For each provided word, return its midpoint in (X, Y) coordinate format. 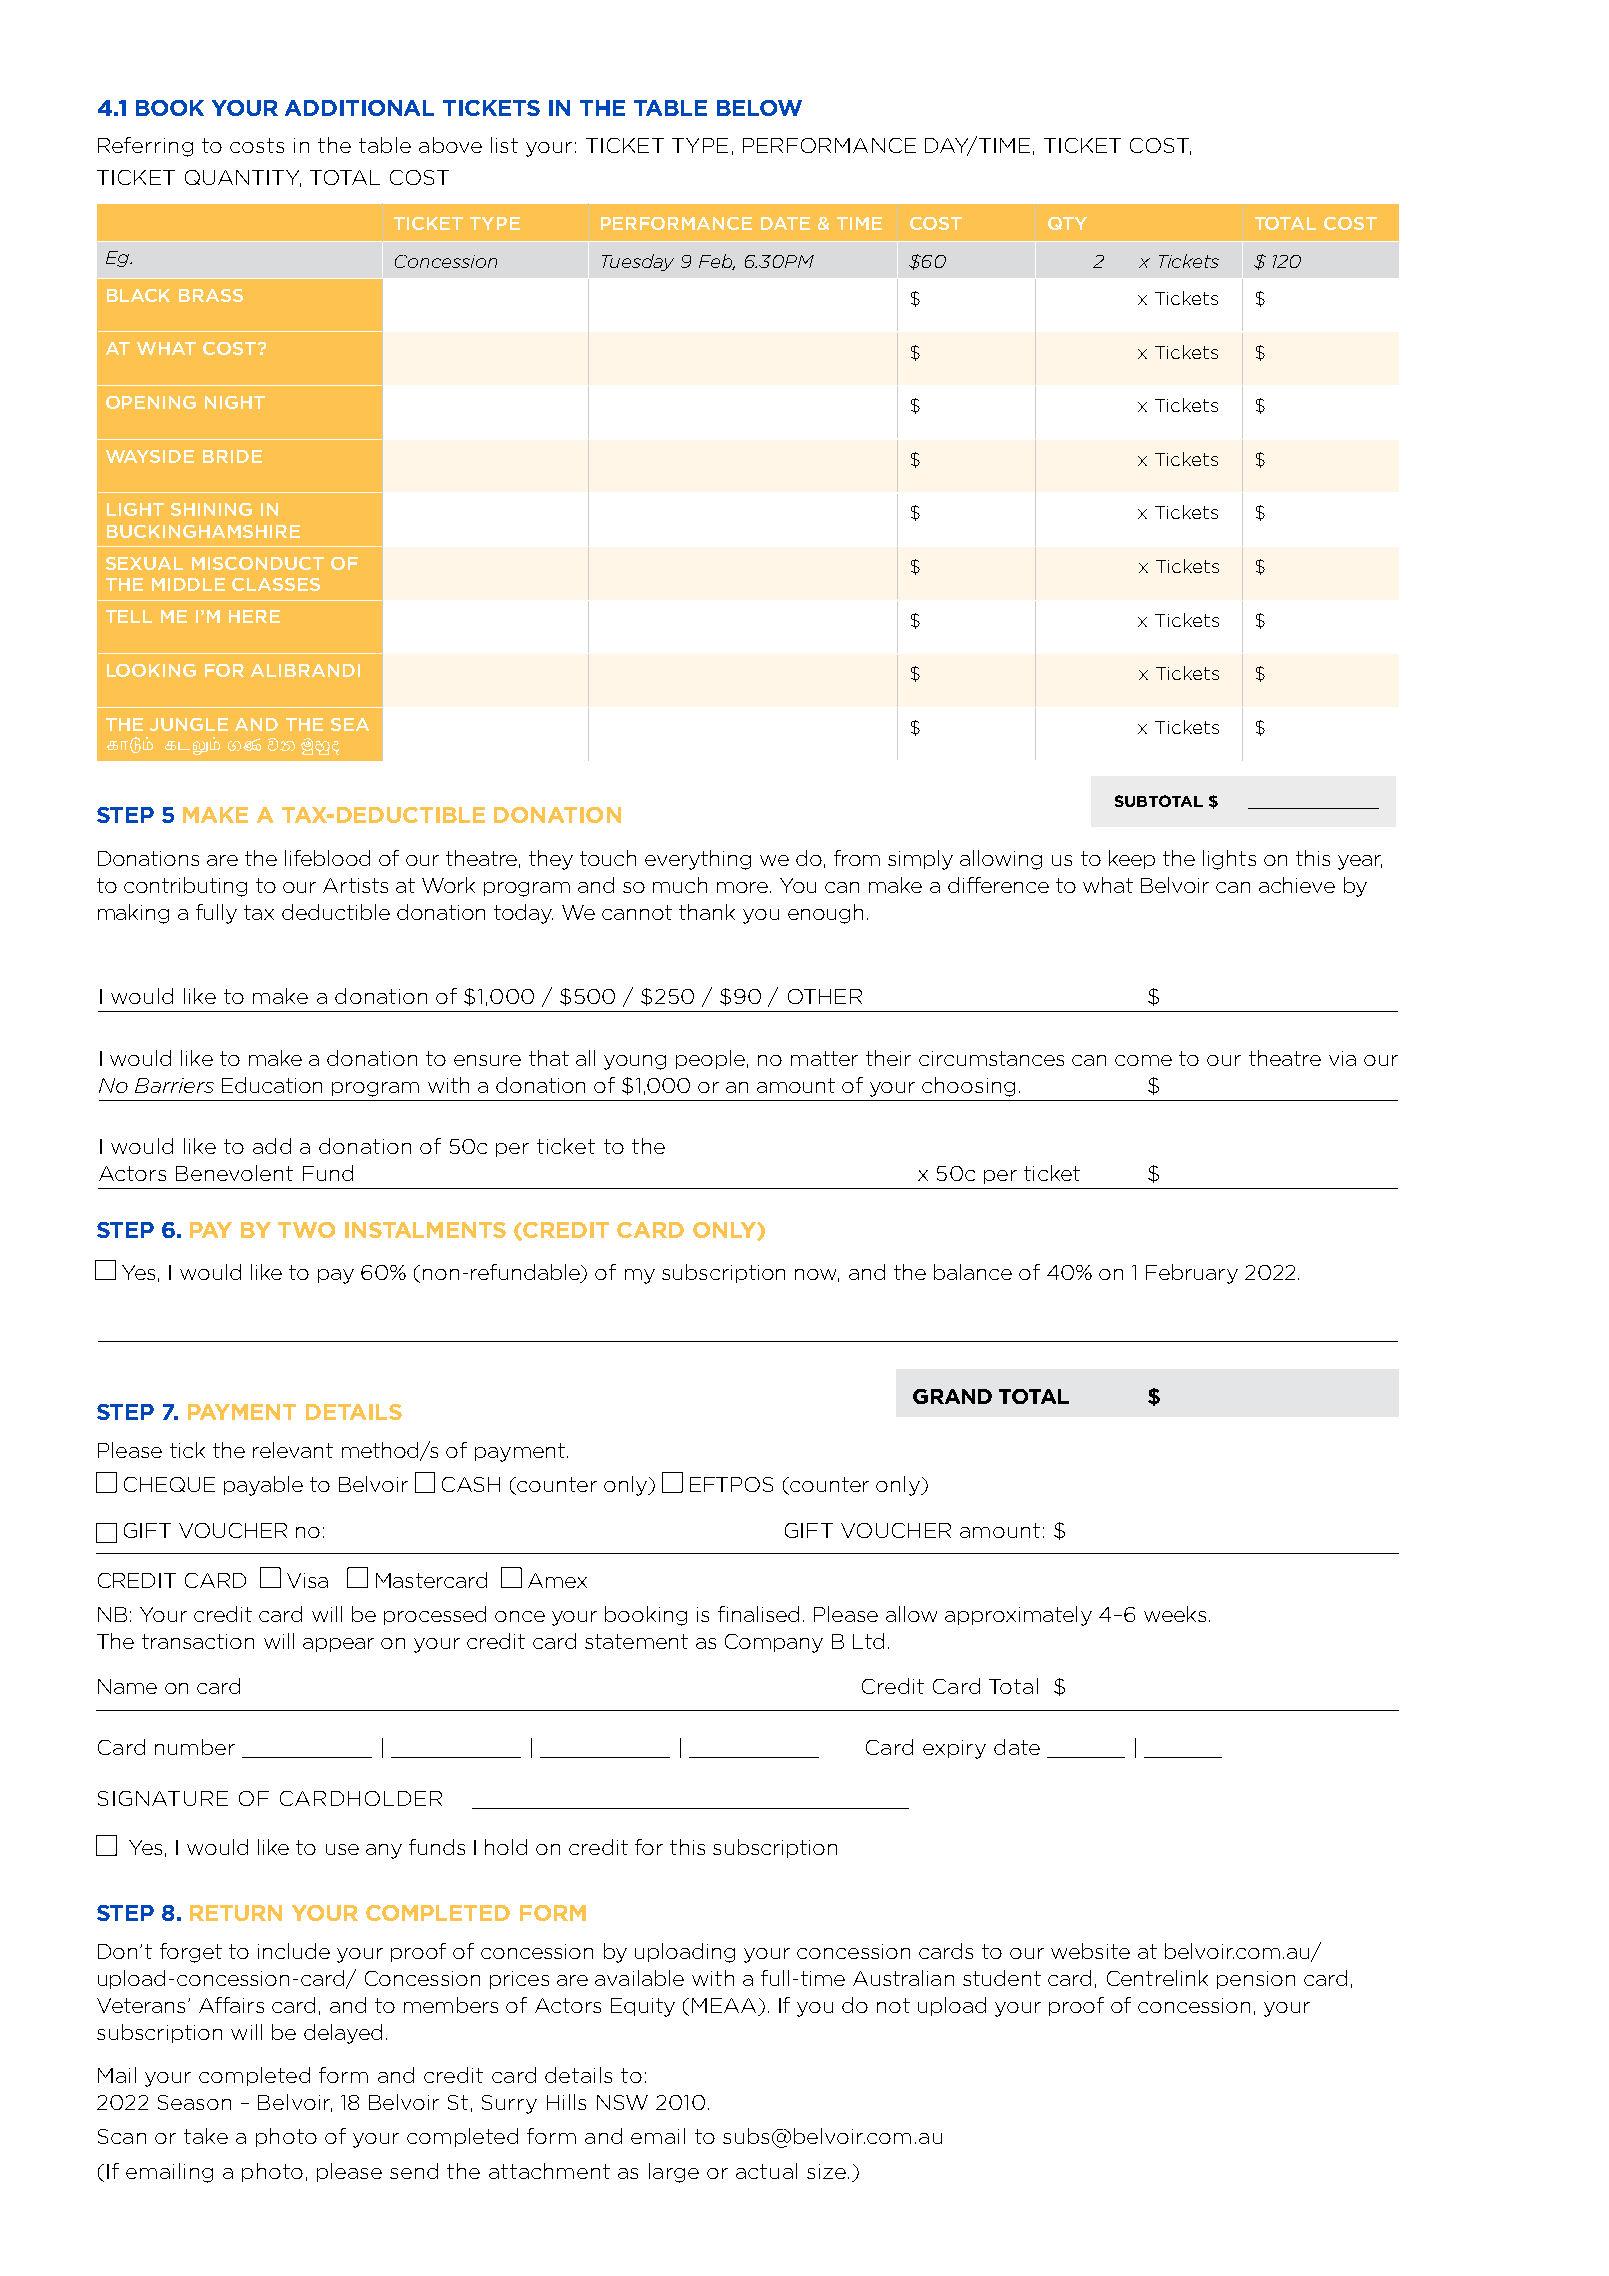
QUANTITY (243, 178)
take (206, 2136)
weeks (1175, 1614)
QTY (1067, 223)
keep (1132, 859)
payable (263, 1486)
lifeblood (327, 858)
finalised (758, 1614)
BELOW (759, 108)
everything (698, 860)
